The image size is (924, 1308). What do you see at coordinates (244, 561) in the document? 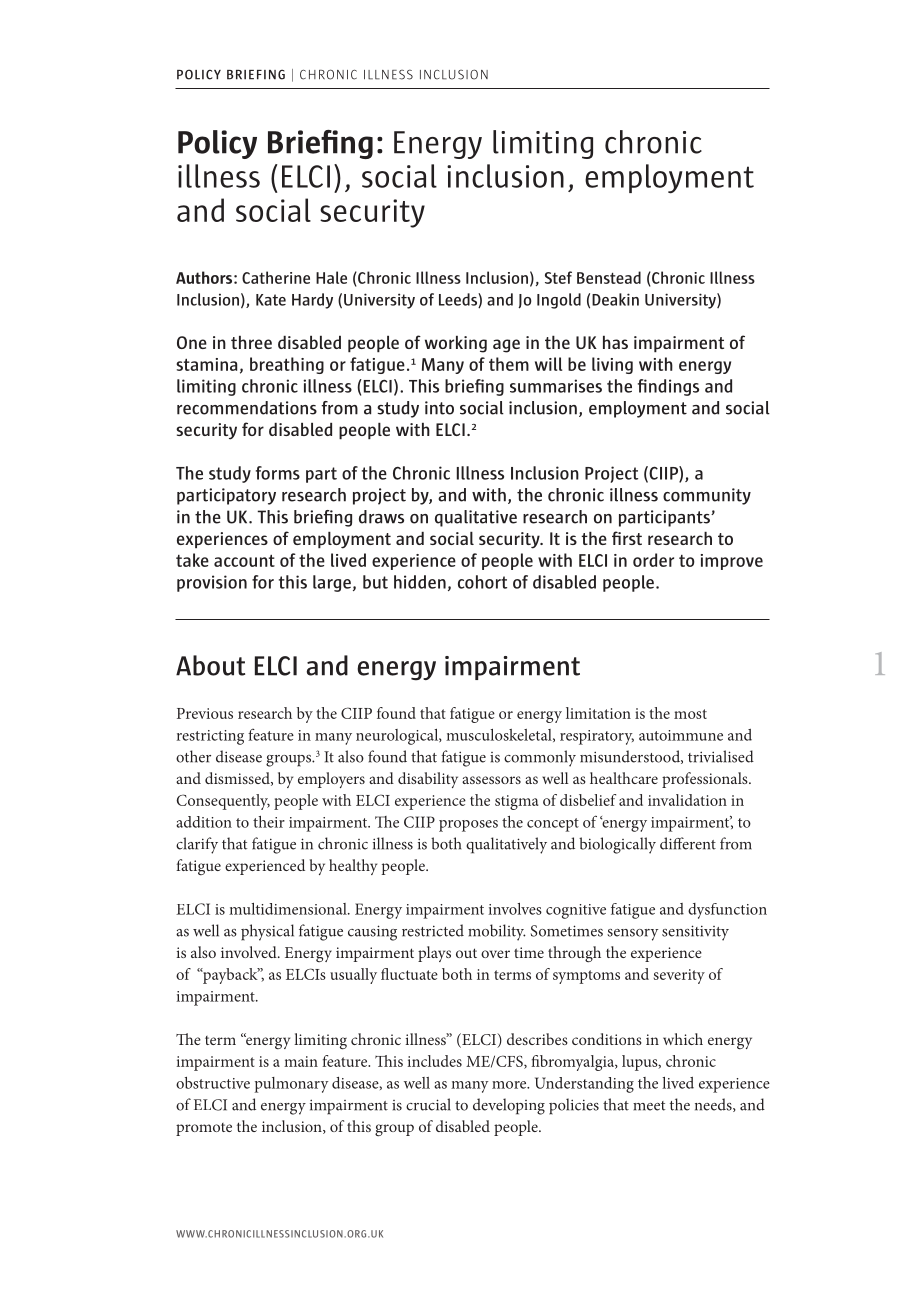
I see `account` at bounding box center [244, 561].
